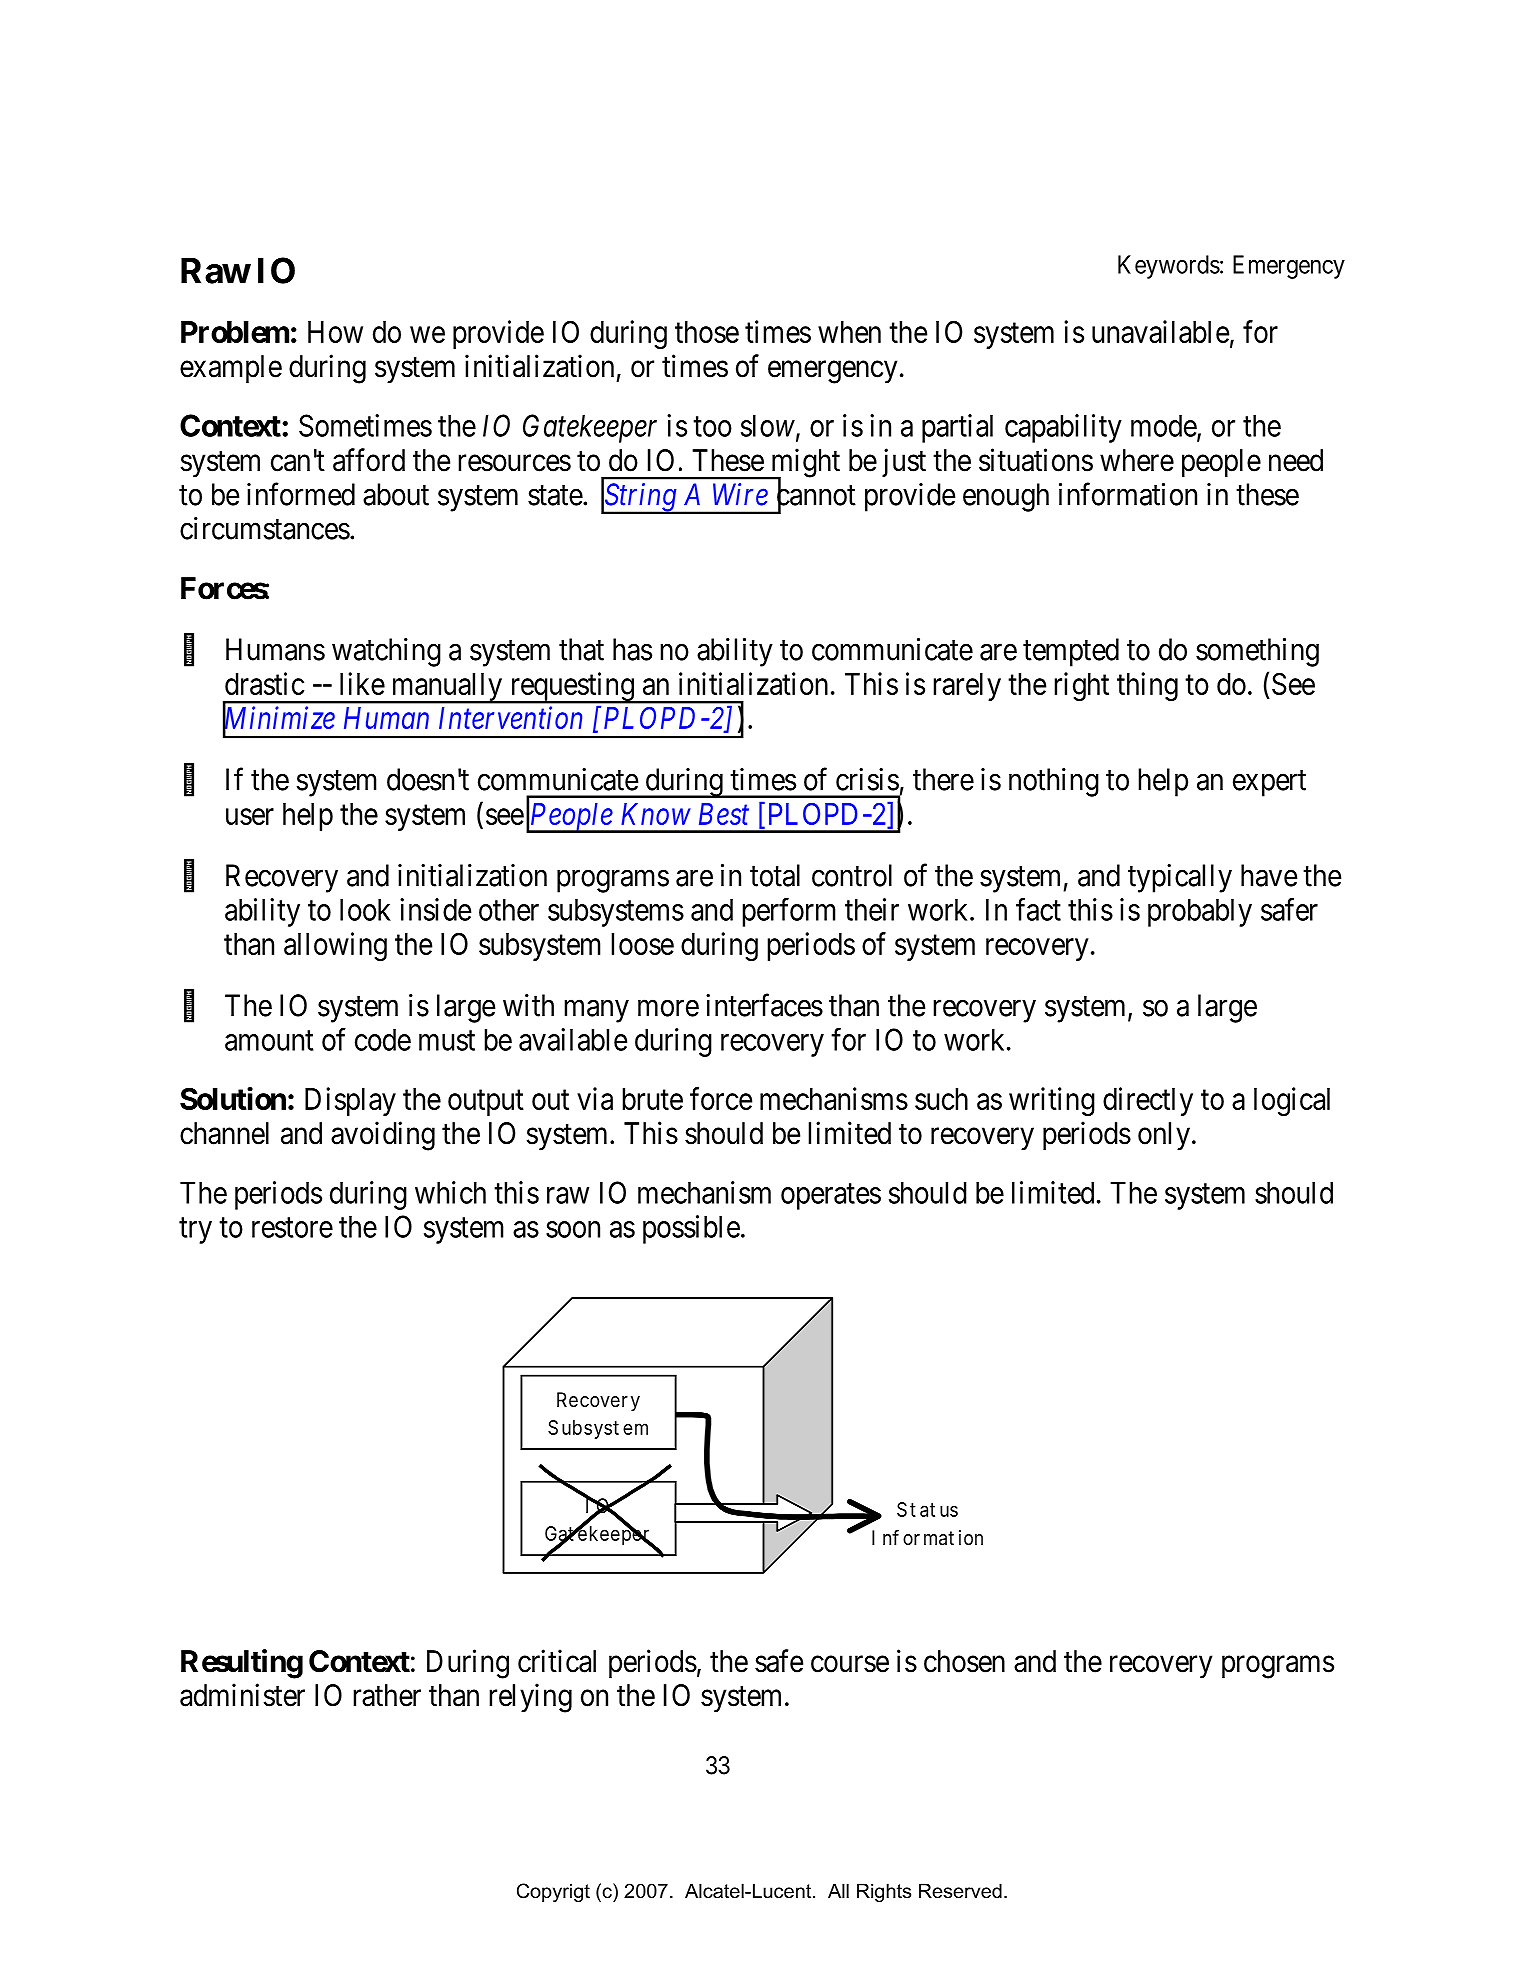 The width and height of the screenshot is (1524, 1972). What do you see at coordinates (264, 683) in the screenshot?
I see `drastic` at bounding box center [264, 683].
